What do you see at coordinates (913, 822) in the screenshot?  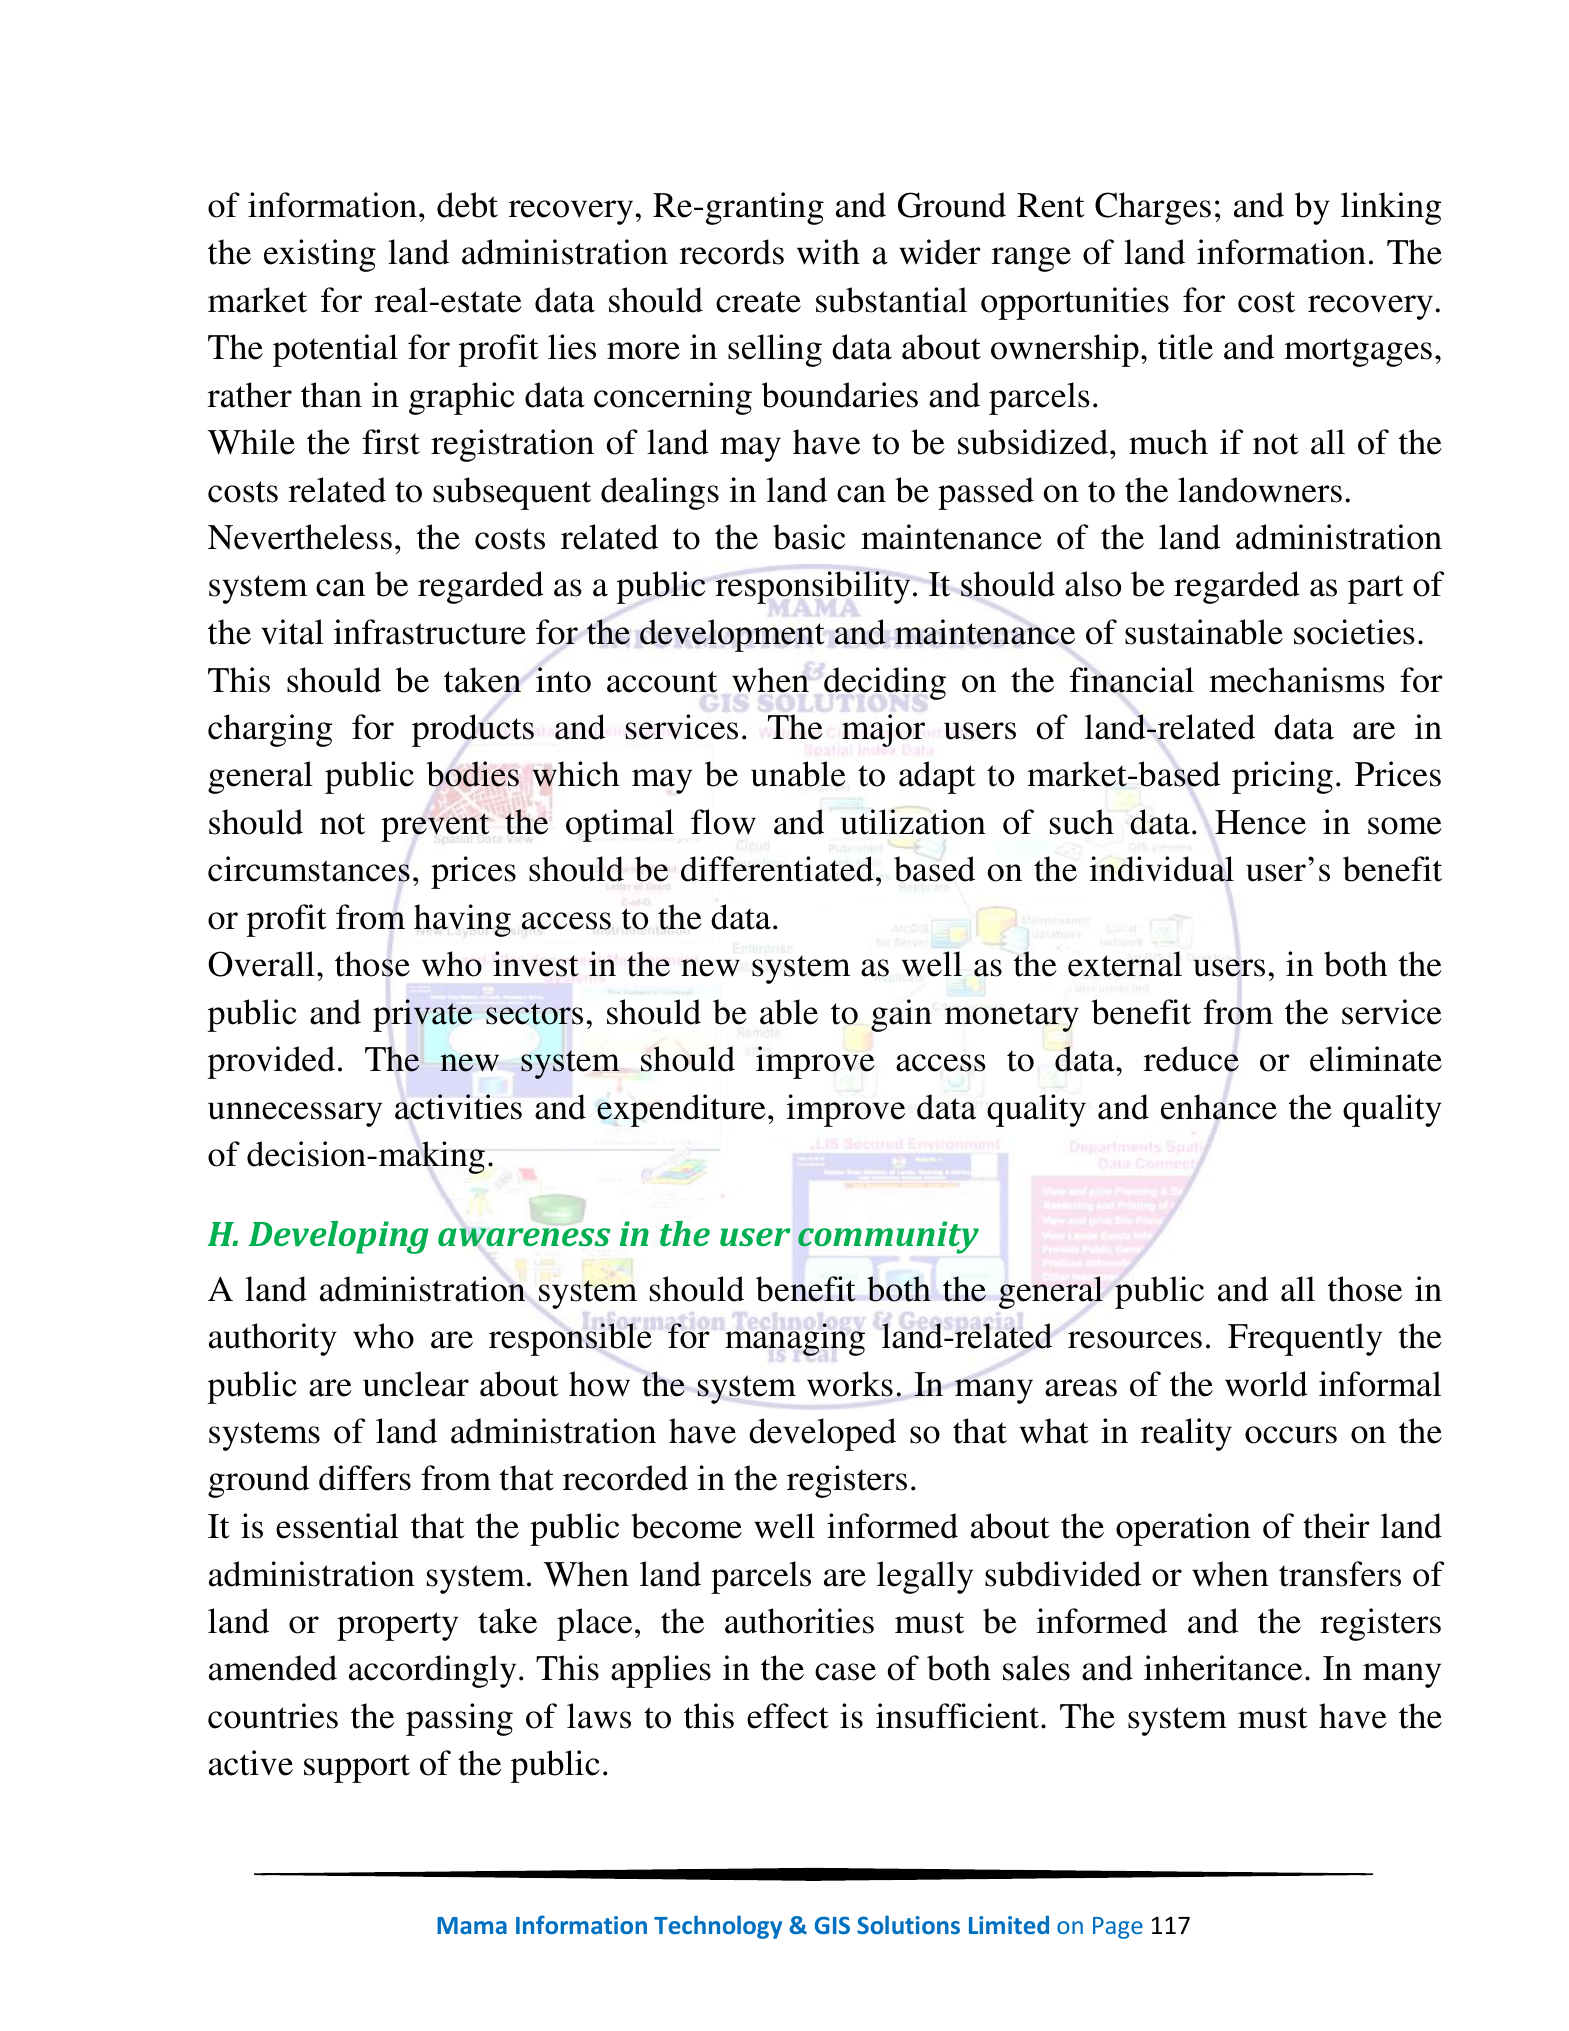 I see `utilization` at bounding box center [913, 822].
